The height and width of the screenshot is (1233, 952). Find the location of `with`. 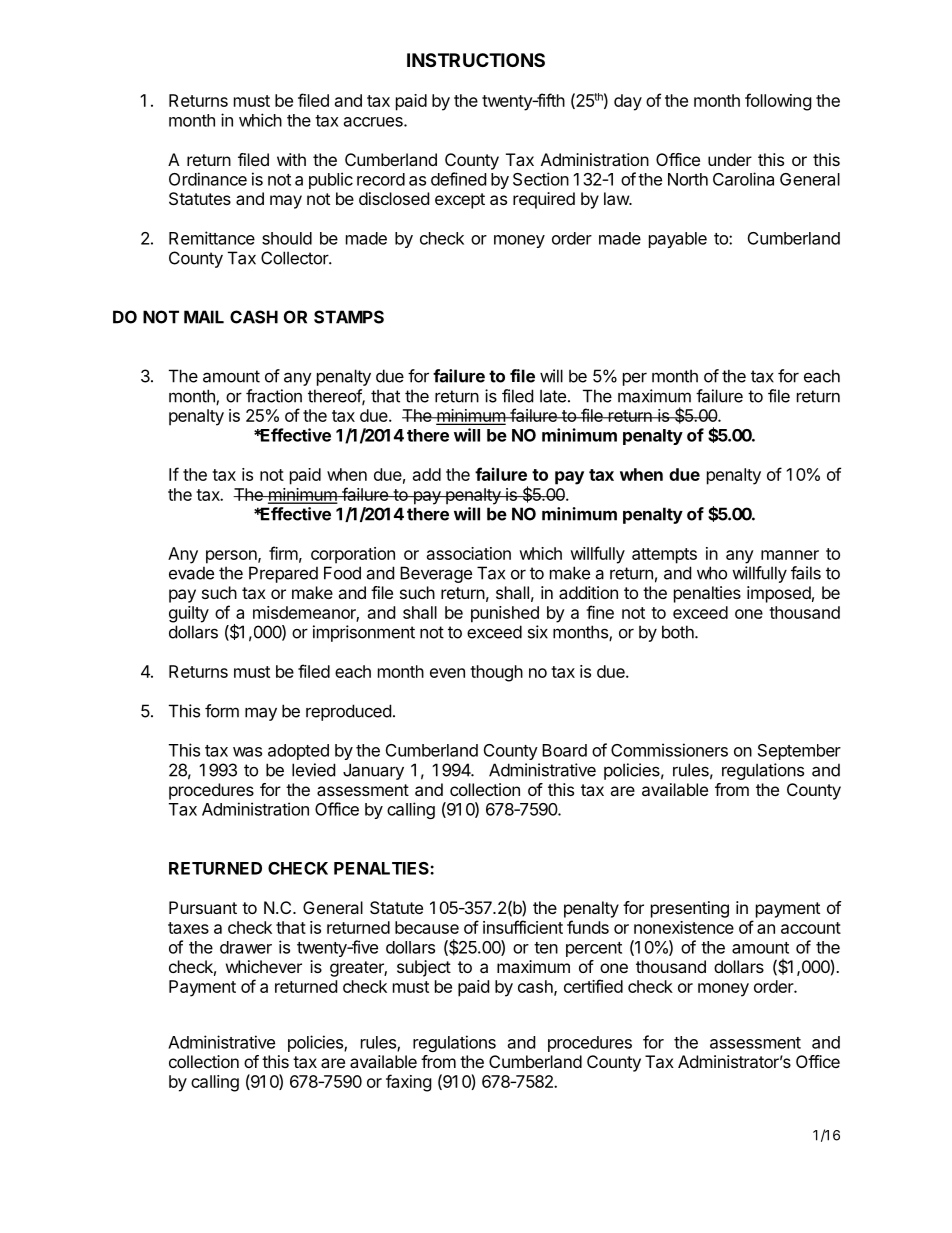

with is located at coordinates (291, 159).
